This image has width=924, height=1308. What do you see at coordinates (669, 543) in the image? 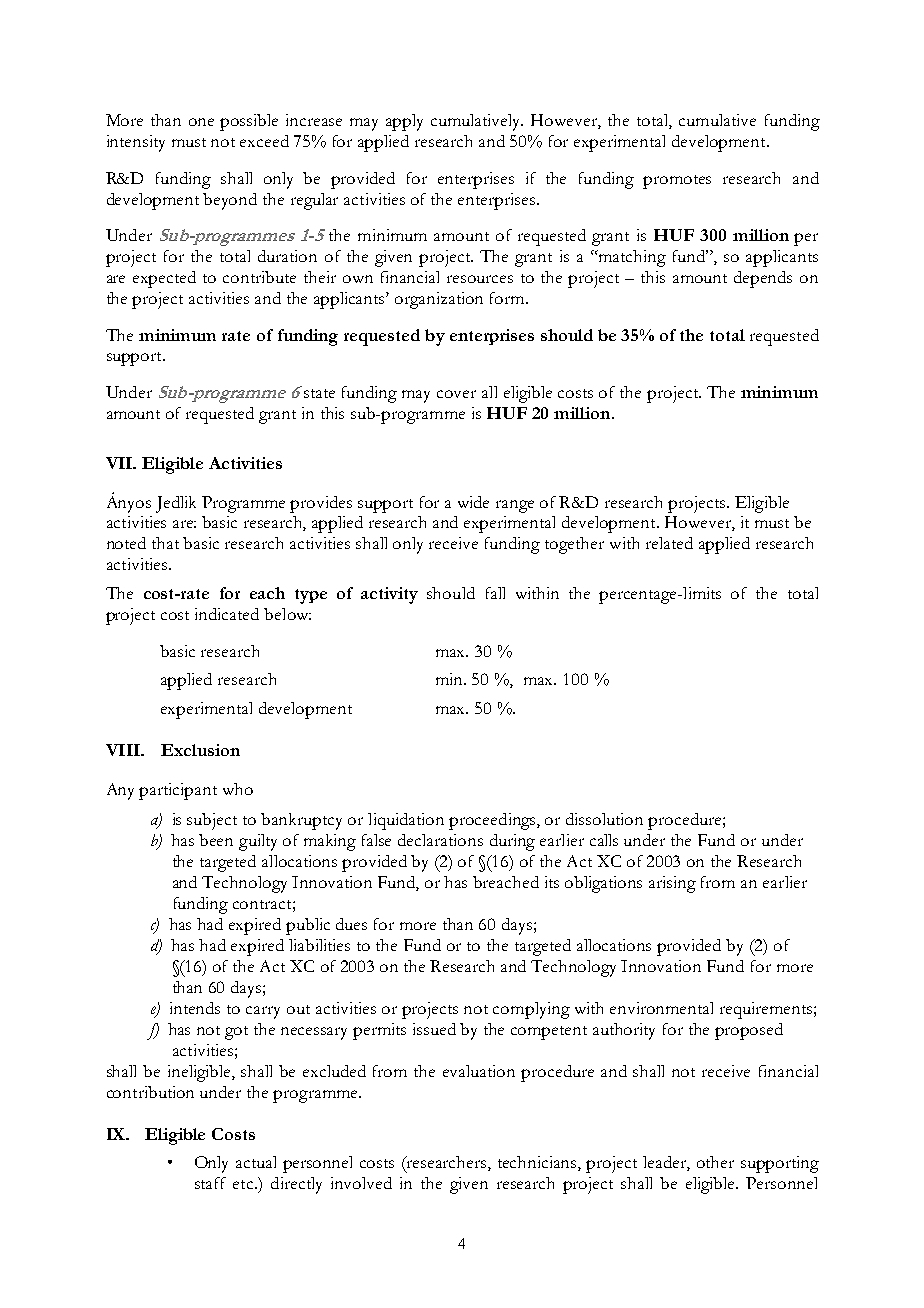
I see `related` at bounding box center [669, 543].
